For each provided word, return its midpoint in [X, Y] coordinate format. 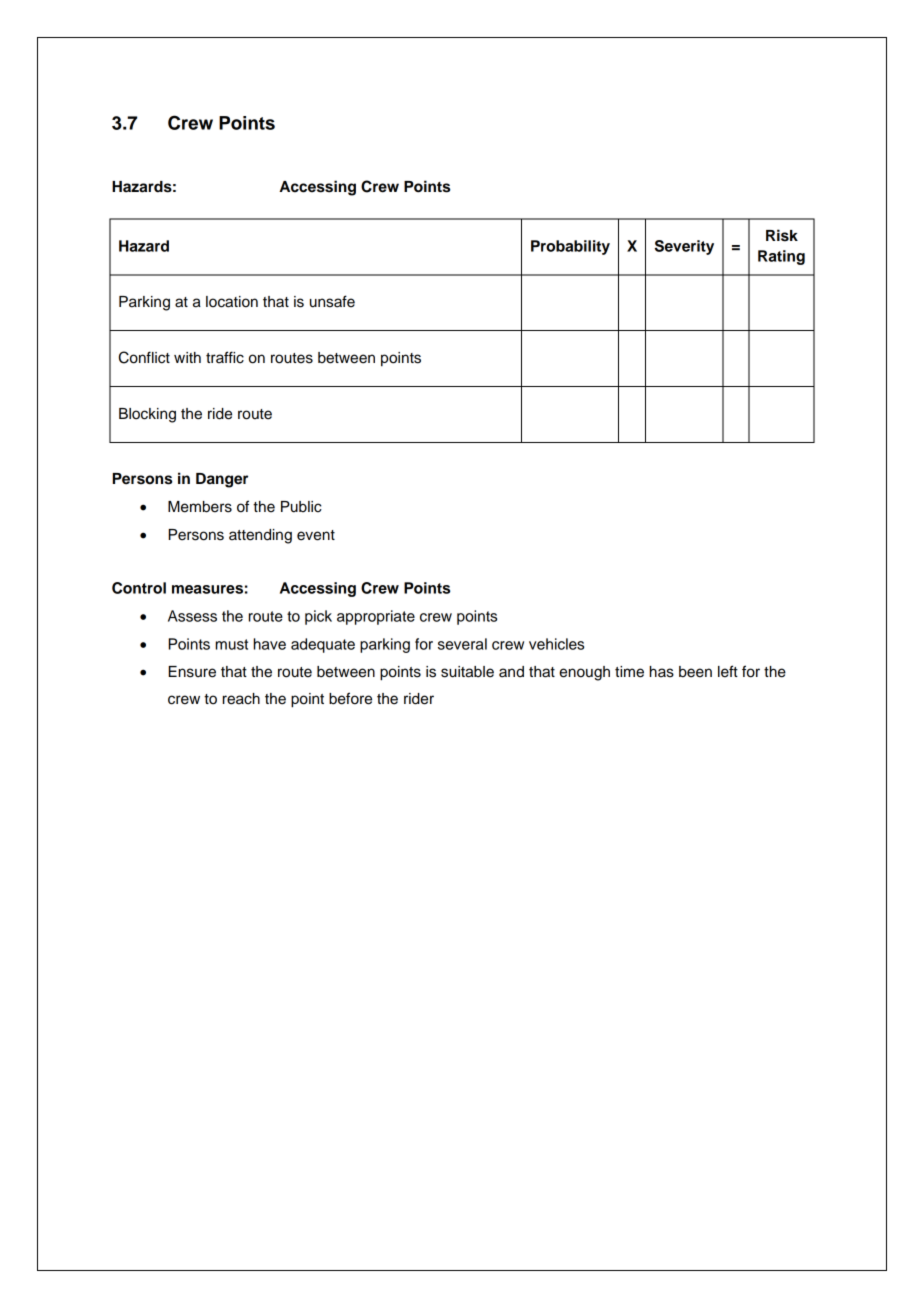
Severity [684, 247]
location [232, 302]
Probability [570, 247]
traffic [225, 357]
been [695, 672]
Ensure [192, 672]
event [316, 535]
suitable [467, 672]
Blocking [147, 415]
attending [260, 536]
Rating [781, 257]
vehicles [556, 644]
